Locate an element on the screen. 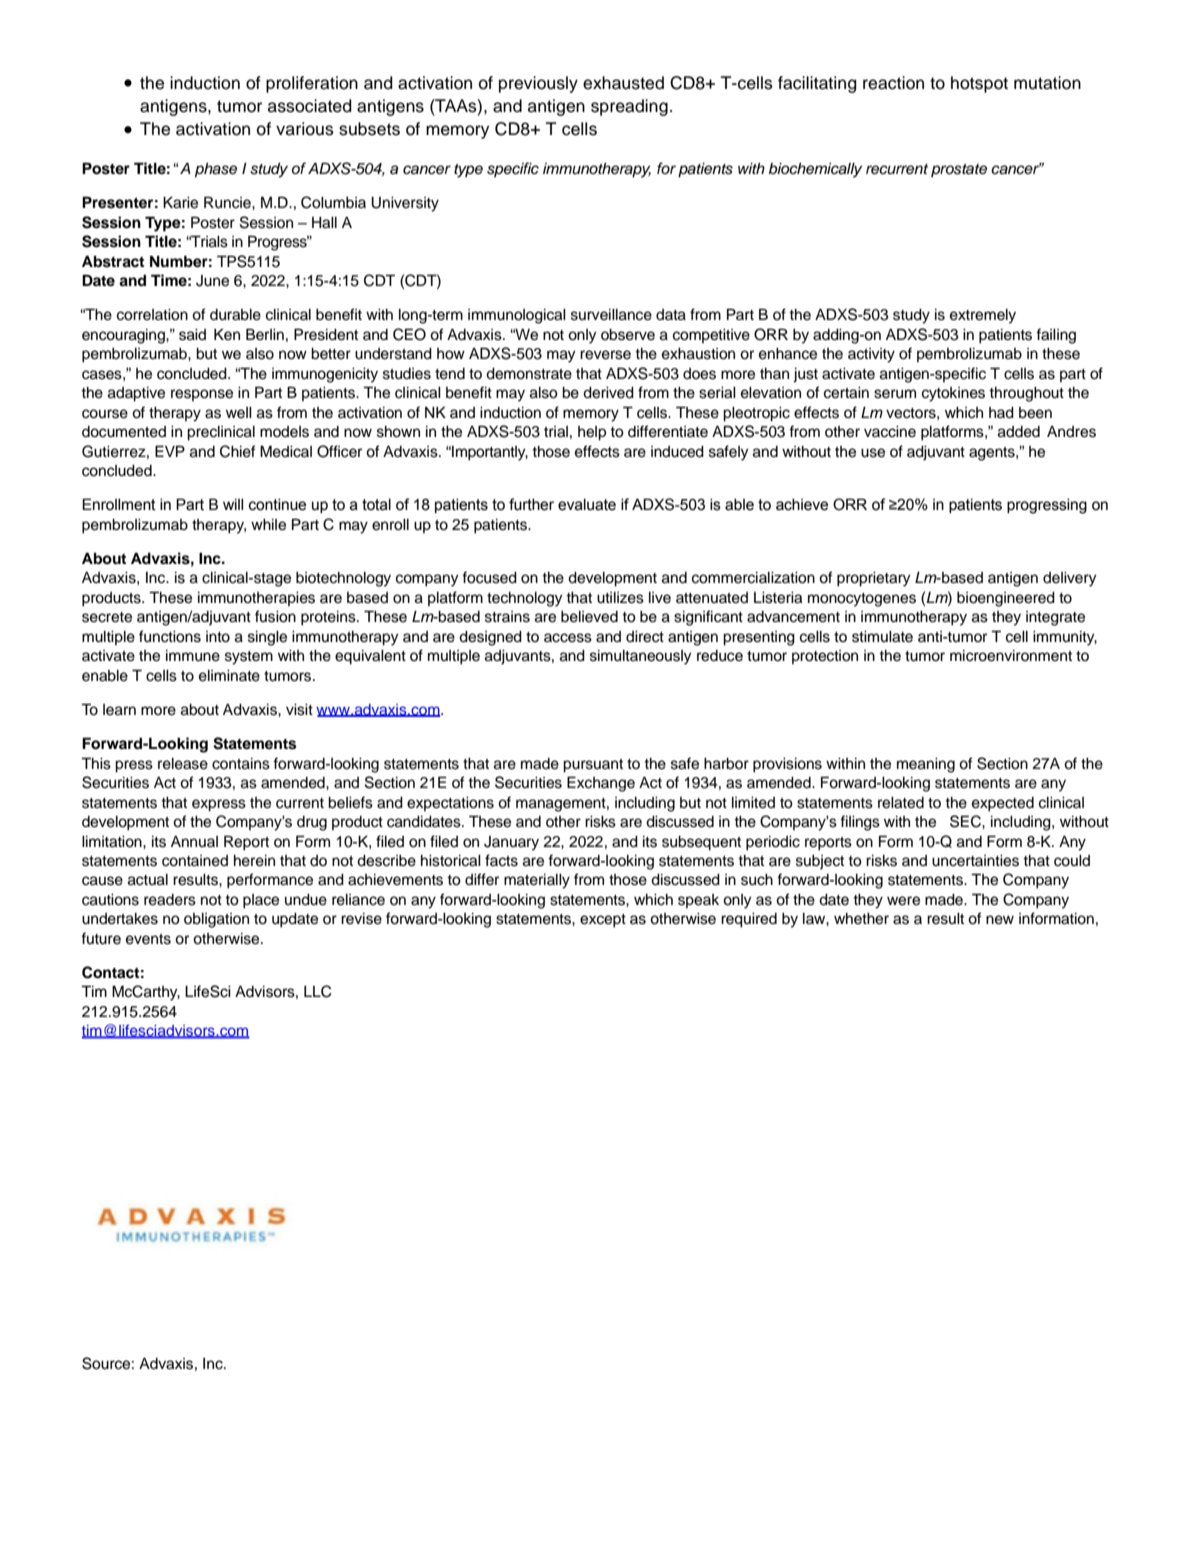 This screenshot has width=1192, height=1543. evaluate is located at coordinates (587, 504).
